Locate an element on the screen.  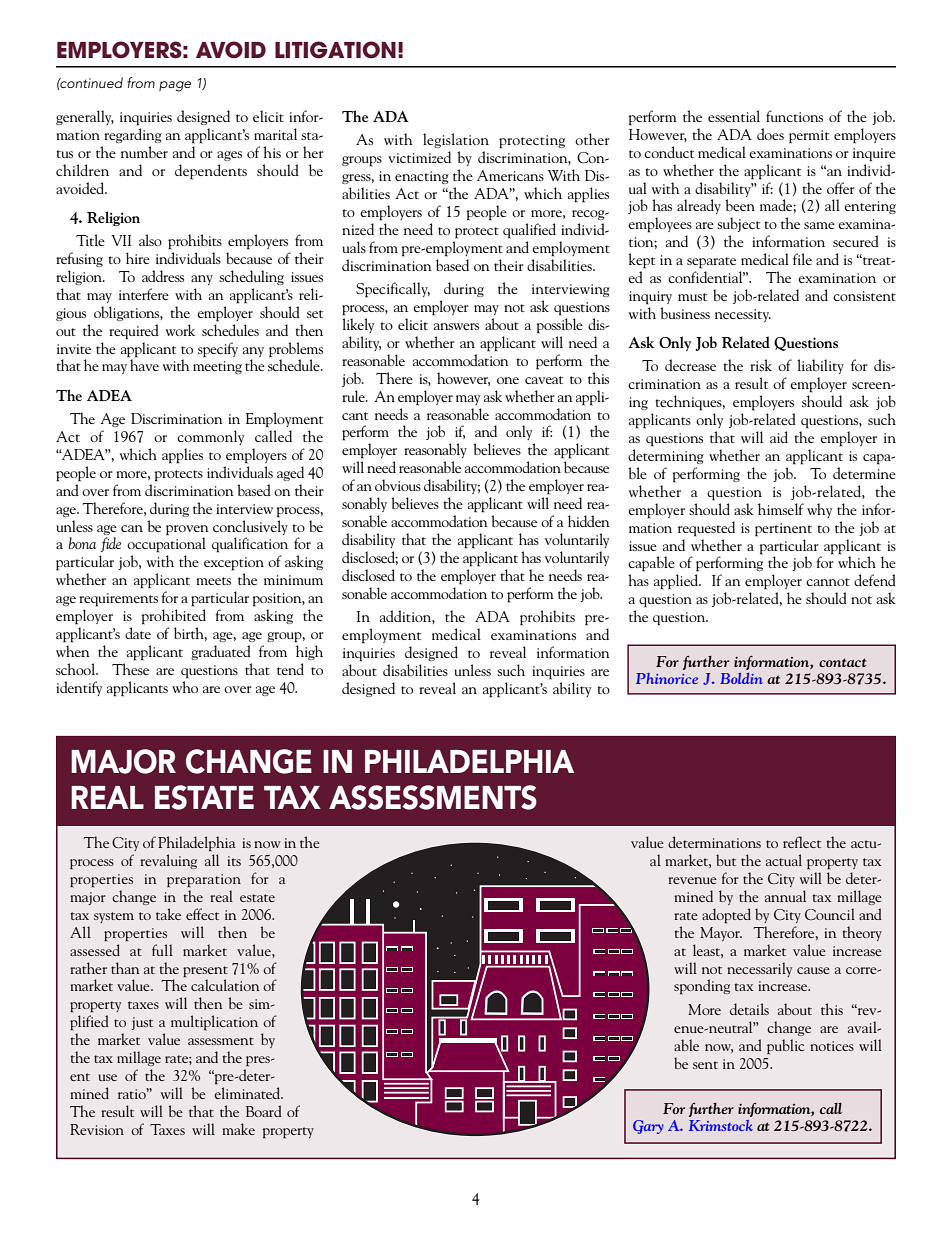
aid is located at coordinates (779, 437).
